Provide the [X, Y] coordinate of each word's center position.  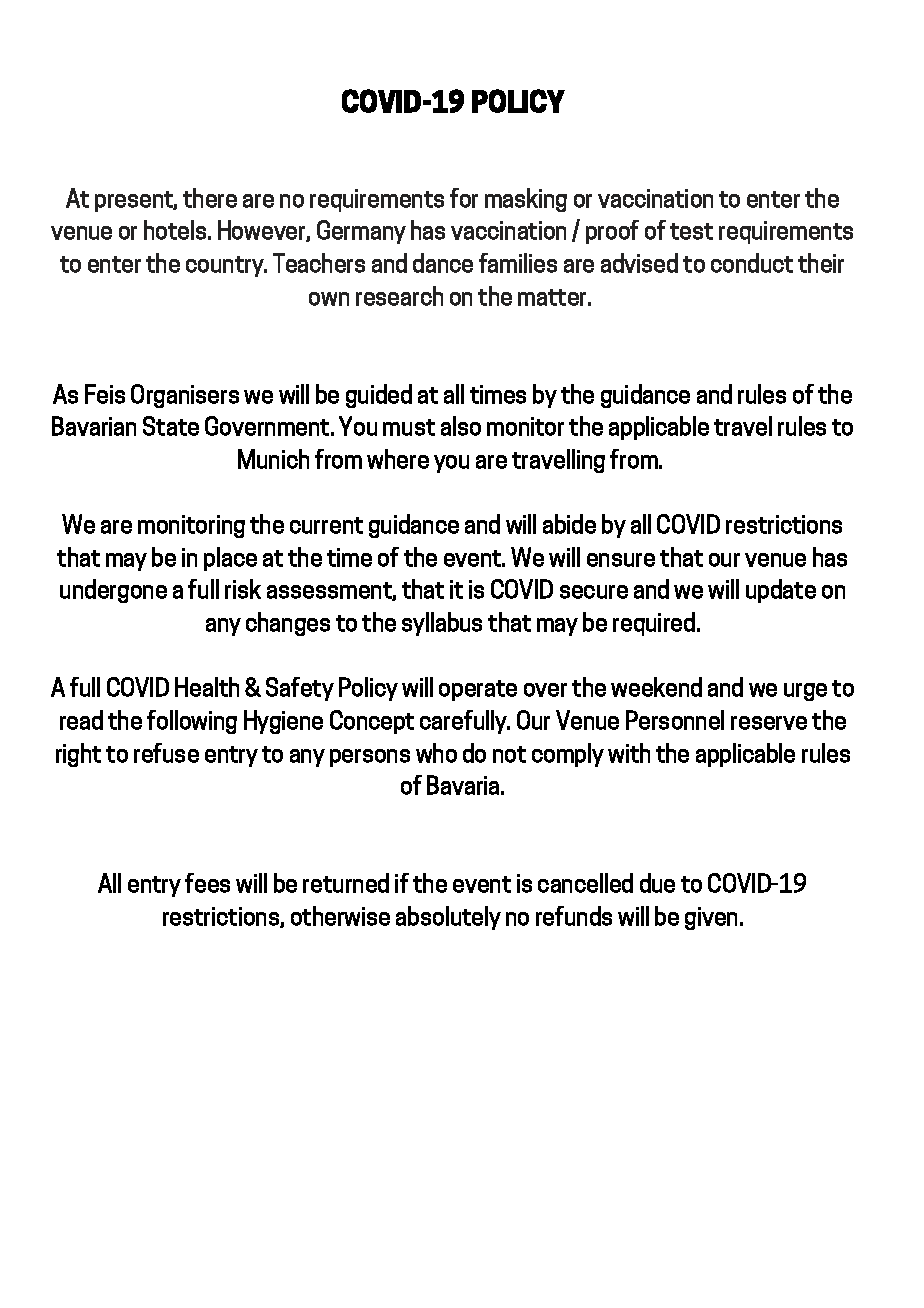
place [230, 559]
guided [379, 396]
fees [207, 883]
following [192, 722]
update [781, 591]
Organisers [185, 396]
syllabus [442, 624]
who [436, 753]
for [464, 198]
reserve [769, 723]
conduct [752, 263]
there [210, 198]
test [691, 231]
